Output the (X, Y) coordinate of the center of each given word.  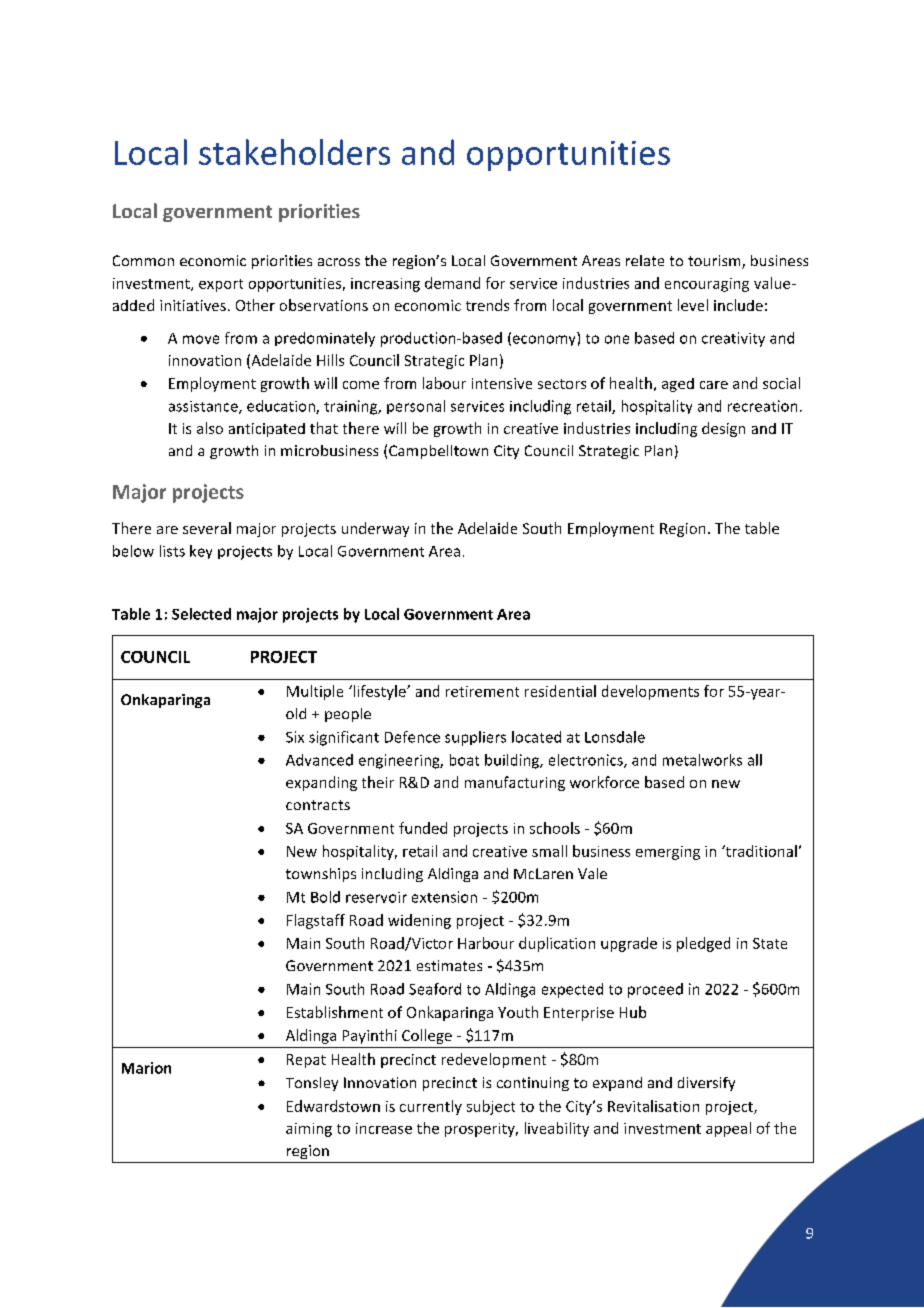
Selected (201, 614)
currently (431, 1107)
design (723, 429)
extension (444, 897)
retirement (482, 691)
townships (321, 875)
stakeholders (294, 152)
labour (444, 383)
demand (452, 283)
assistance (204, 407)
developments (650, 692)
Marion (146, 1068)
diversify (706, 1084)
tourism (715, 262)
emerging (668, 853)
